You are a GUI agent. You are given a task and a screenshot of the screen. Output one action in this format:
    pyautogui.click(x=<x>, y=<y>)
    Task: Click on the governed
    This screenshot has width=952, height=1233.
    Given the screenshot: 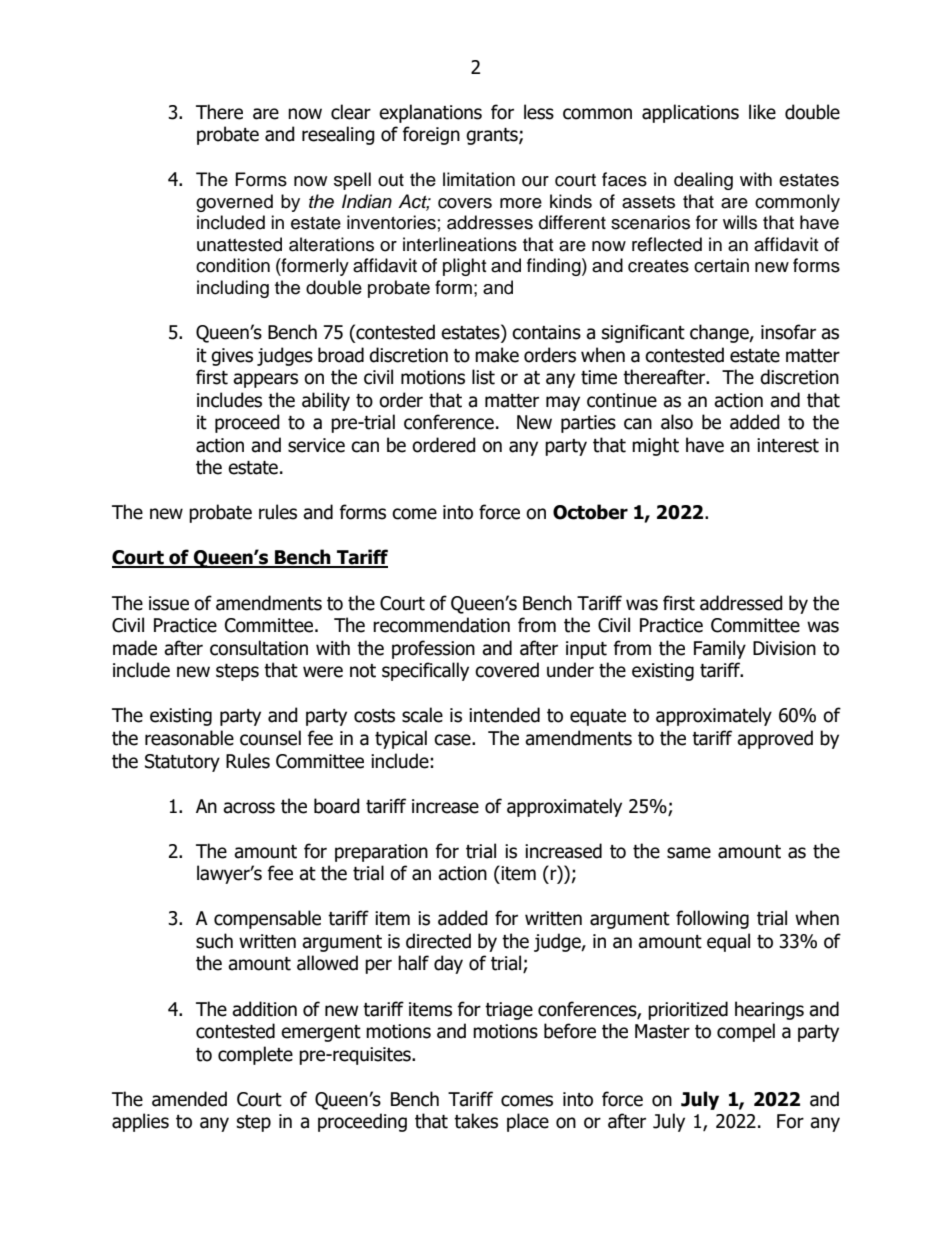 What is the action you would take?
    pyautogui.click(x=234, y=203)
